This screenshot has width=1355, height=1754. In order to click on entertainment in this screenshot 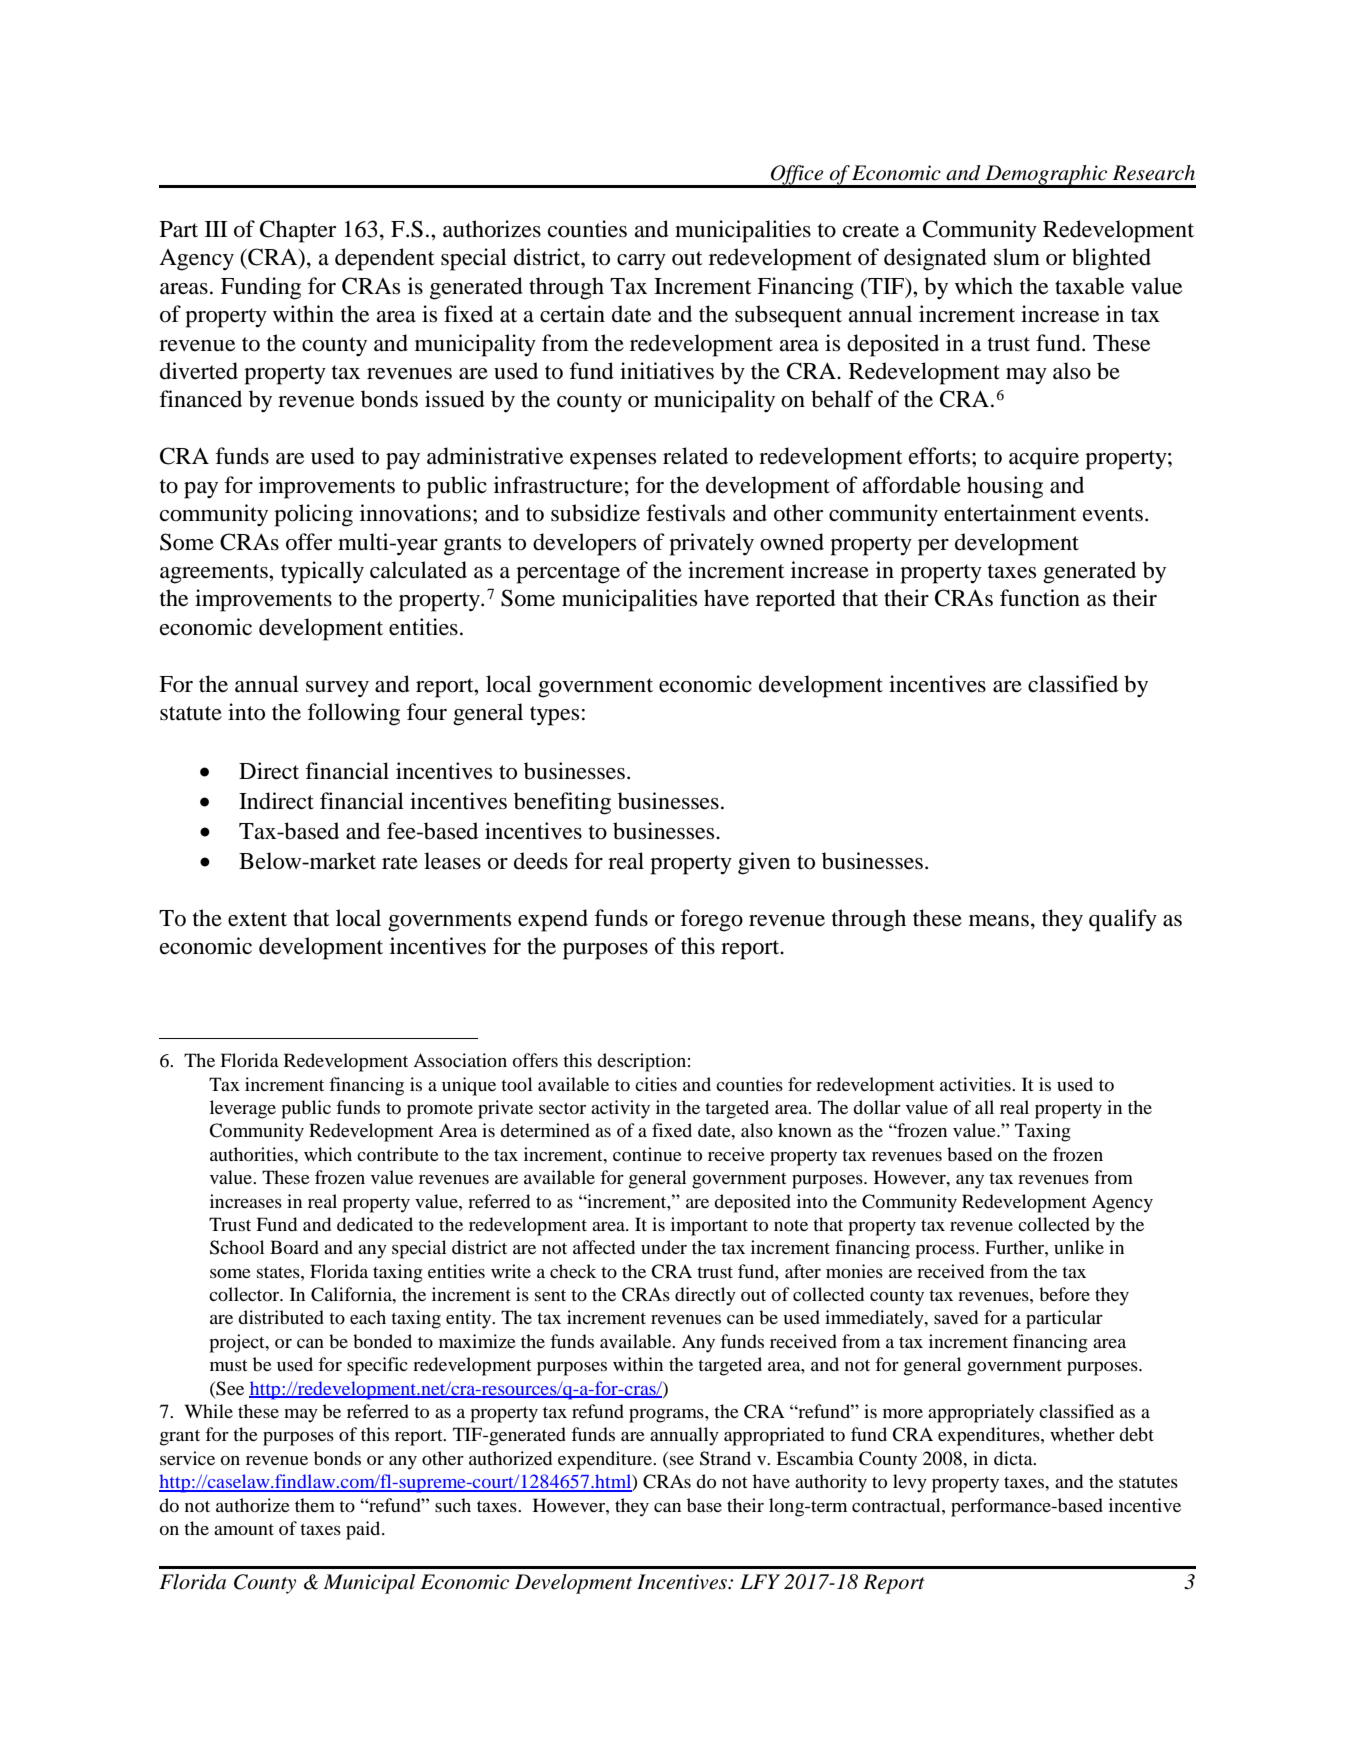, I will do `click(1010, 513)`.
